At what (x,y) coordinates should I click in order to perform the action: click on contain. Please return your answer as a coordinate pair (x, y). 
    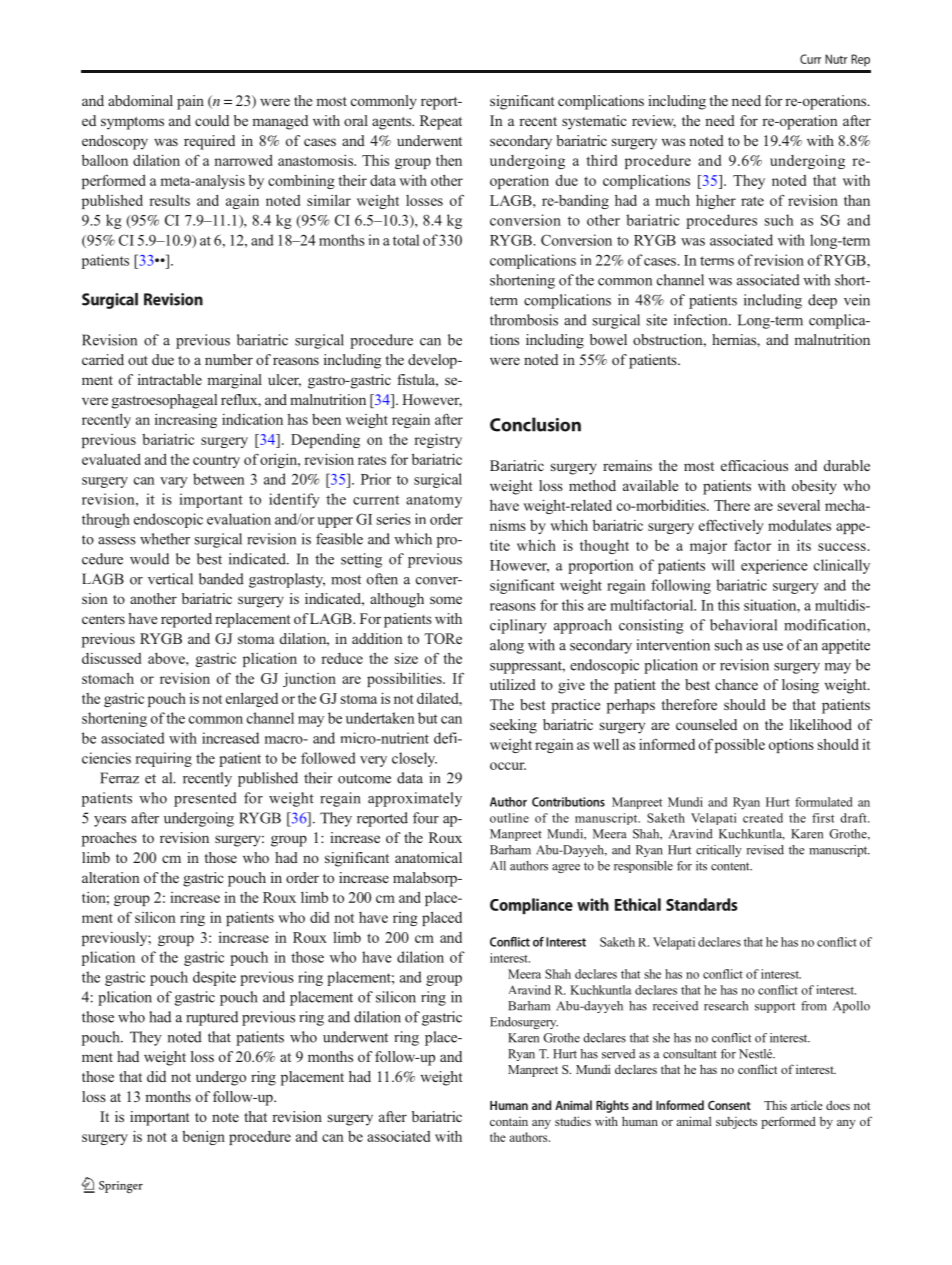
    Looking at the image, I should click on (509, 1121).
